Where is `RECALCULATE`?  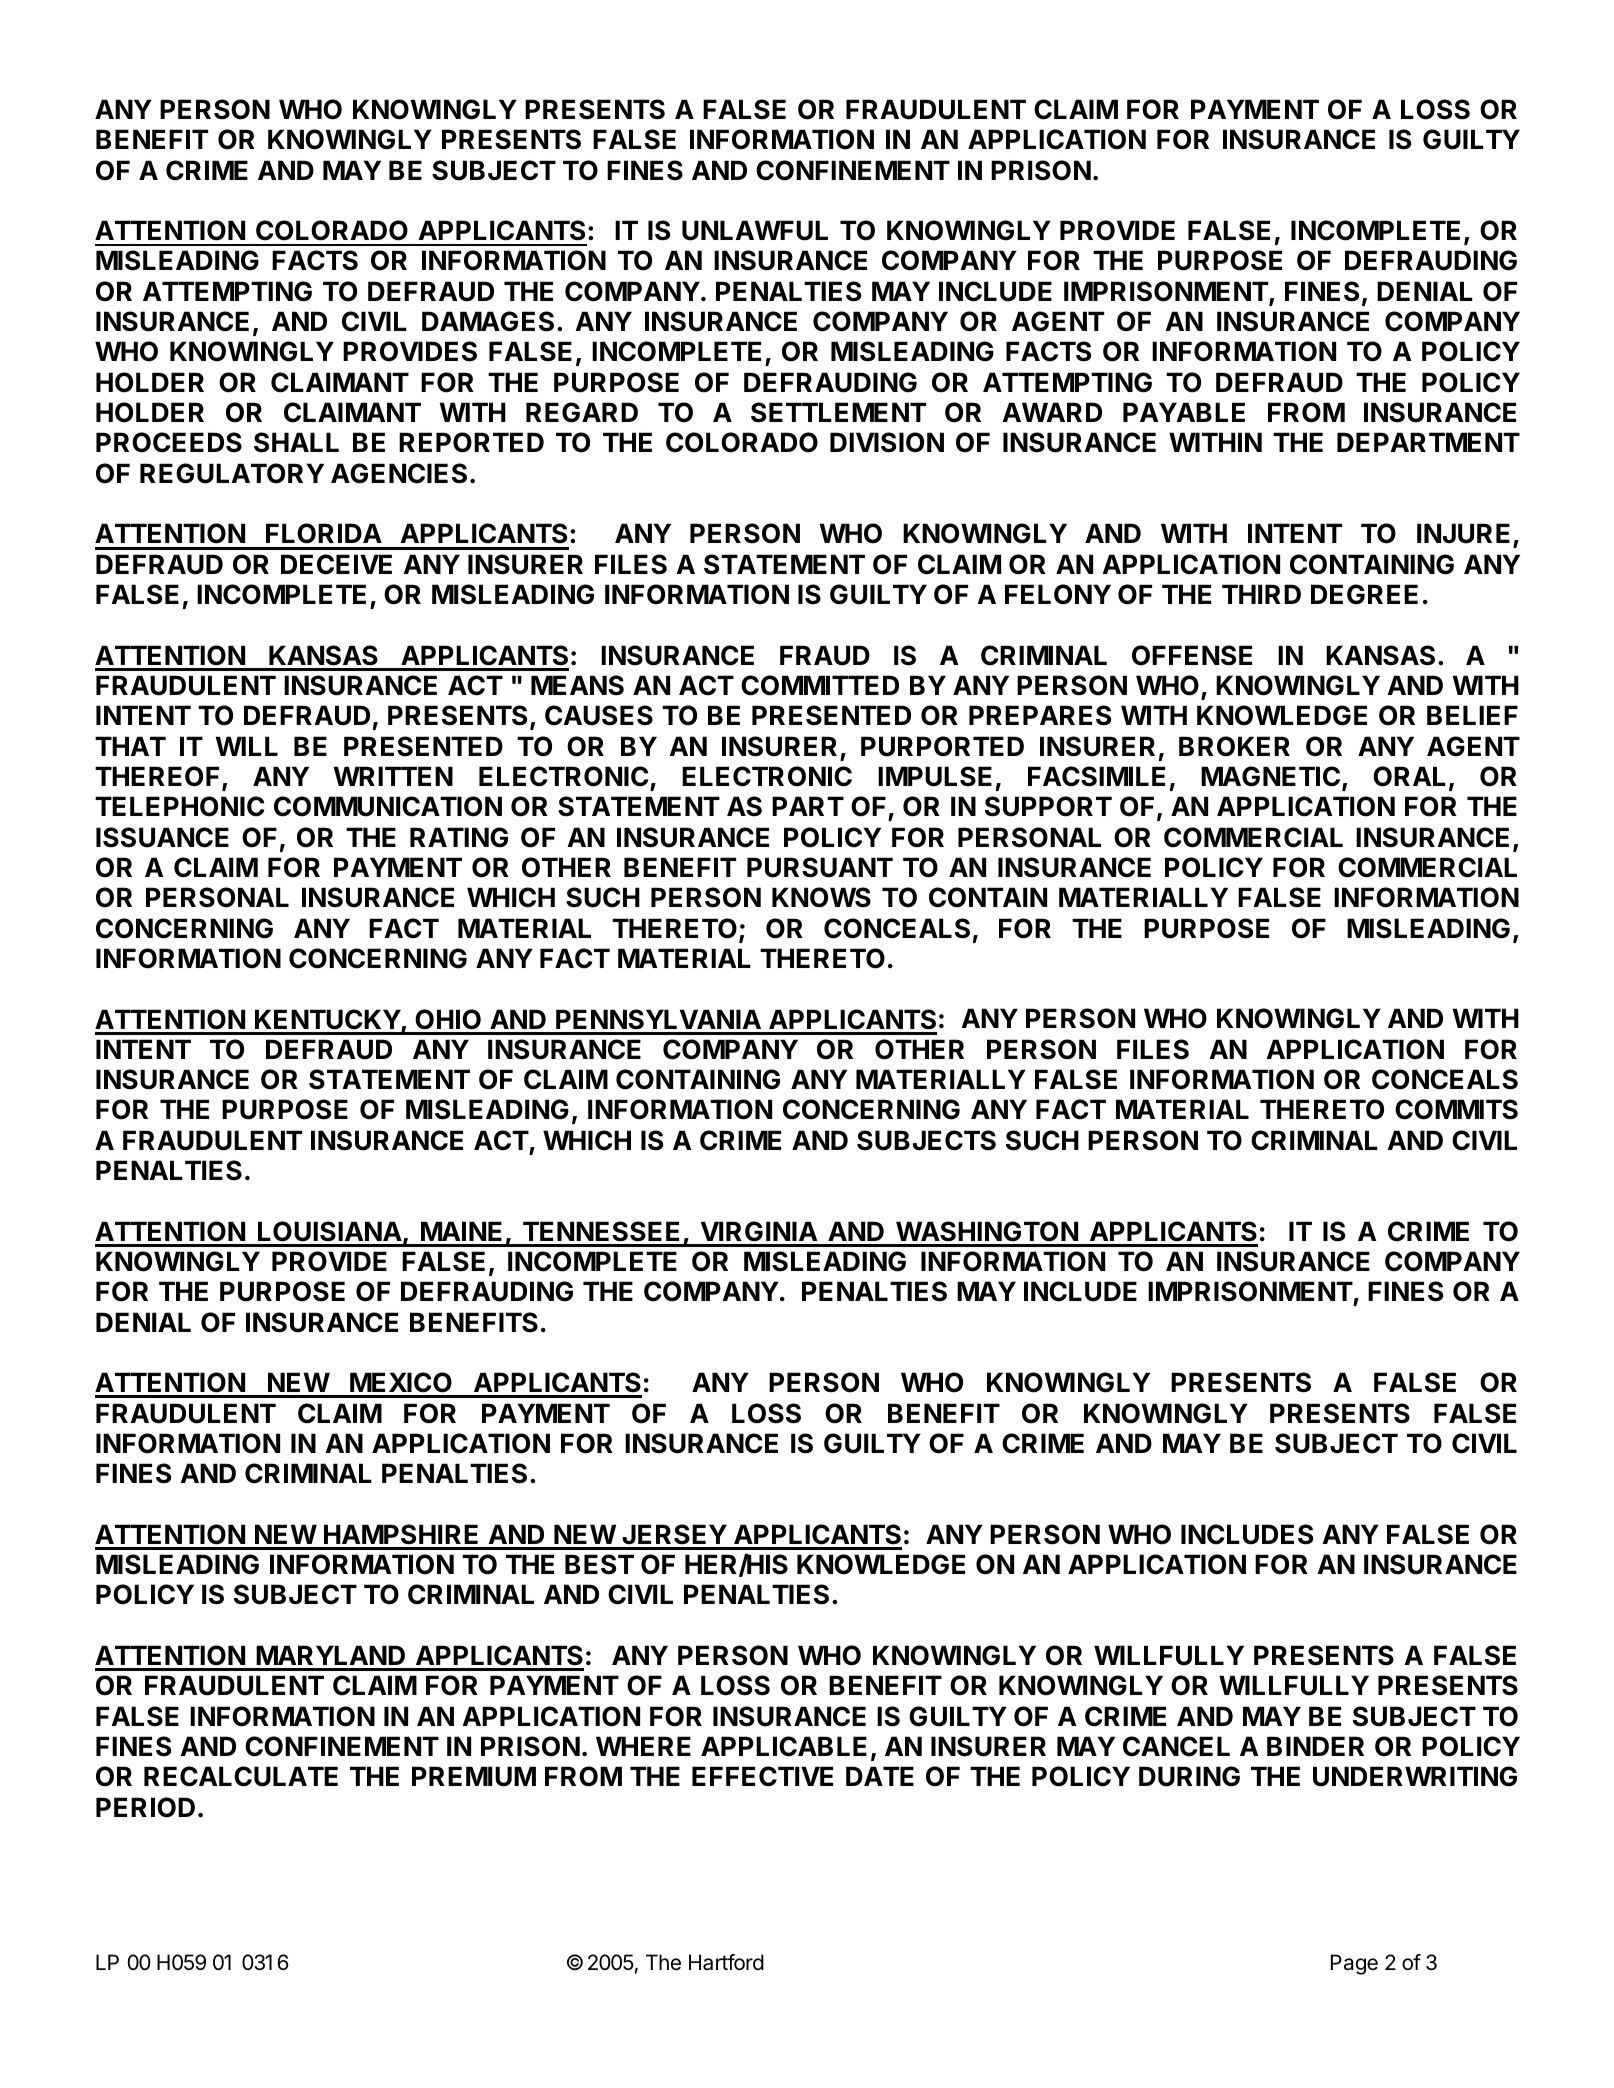 RECALCULATE is located at coordinates (241, 1776).
